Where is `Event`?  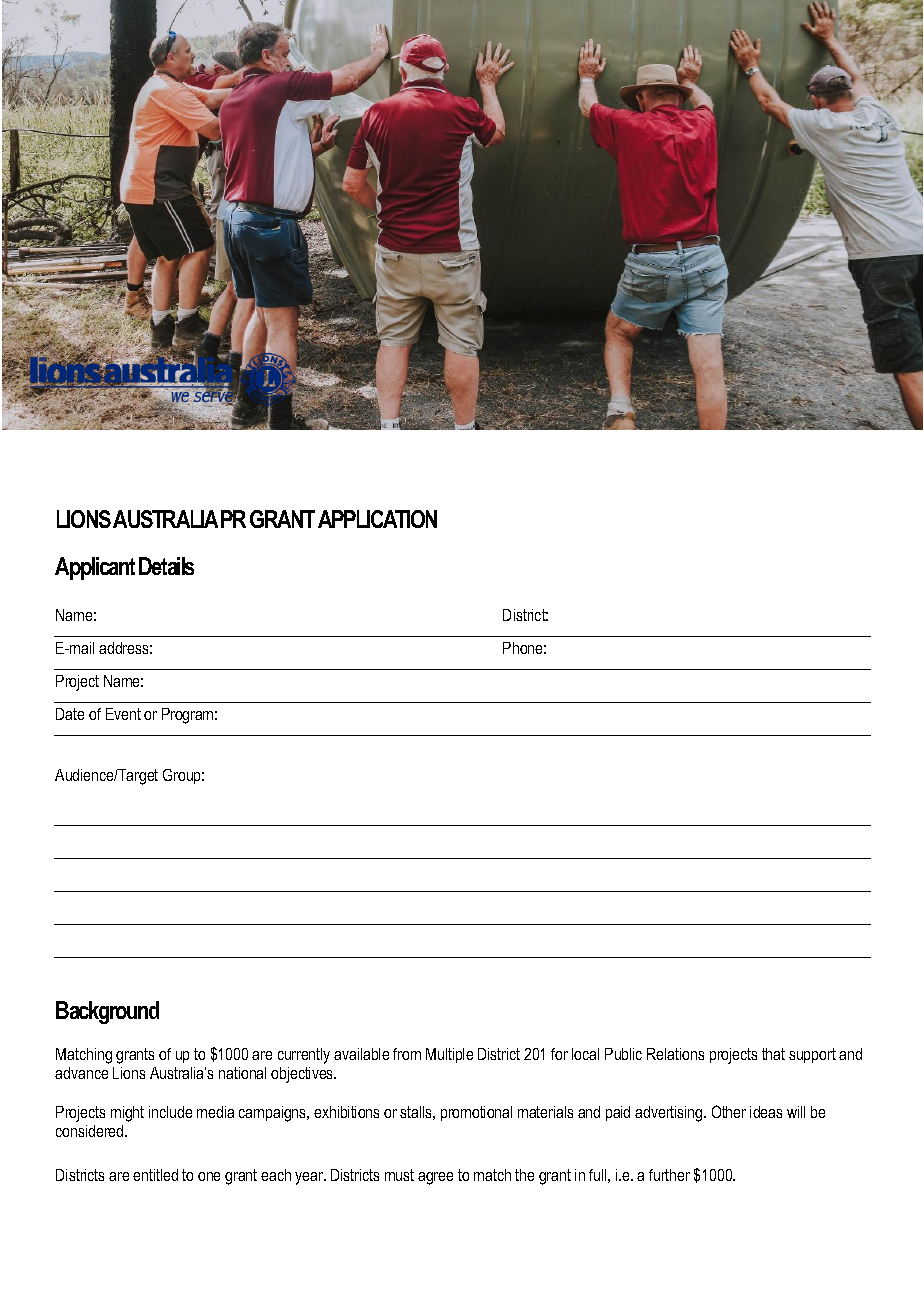
Event is located at coordinates (123, 714).
